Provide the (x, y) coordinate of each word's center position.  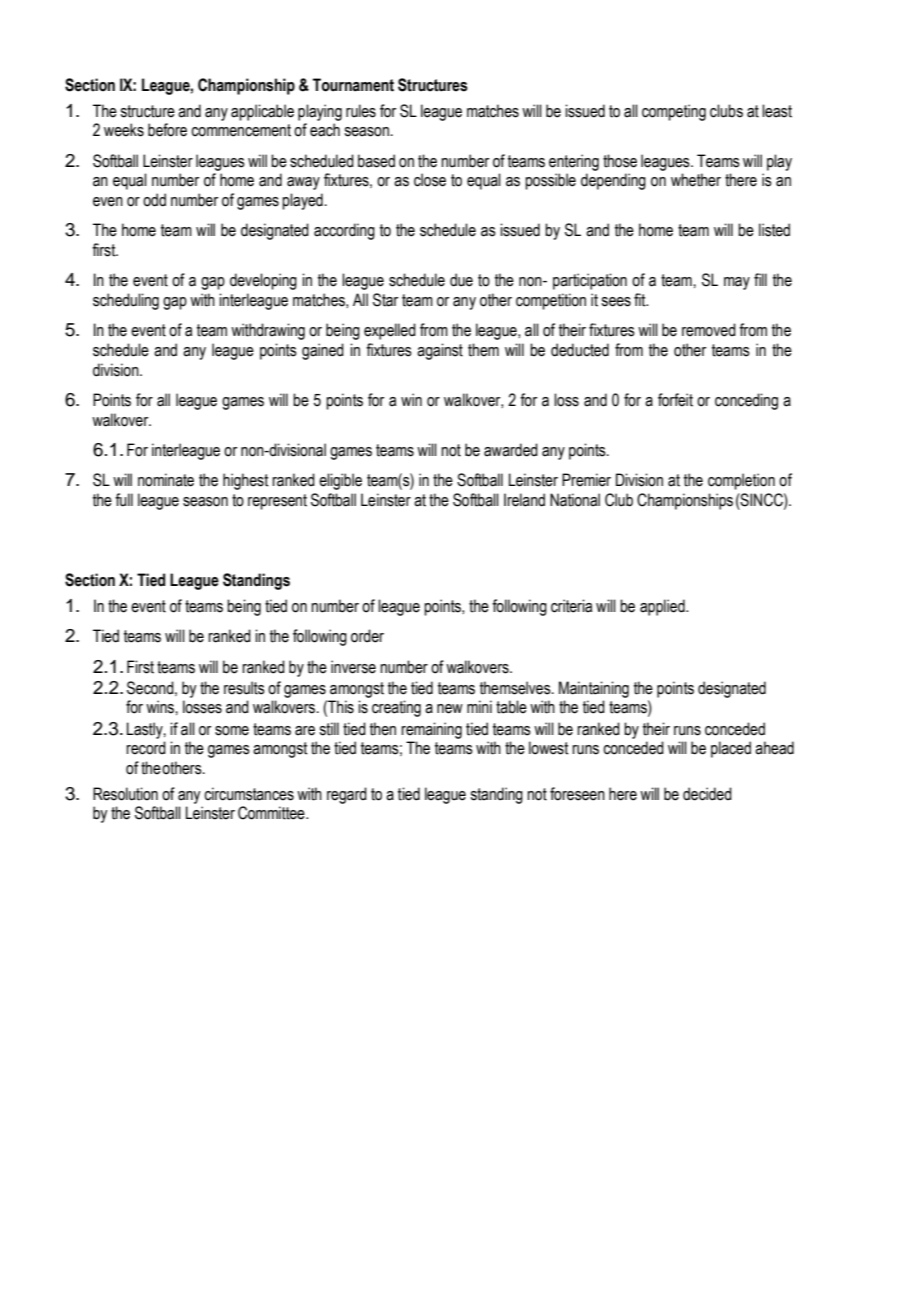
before (167, 130)
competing (674, 112)
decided (707, 794)
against (440, 351)
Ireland (524, 500)
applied (663, 607)
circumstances (249, 794)
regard (347, 795)
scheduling (126, 301)
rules (361, 111)
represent (277, 502)
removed (709, 330)
